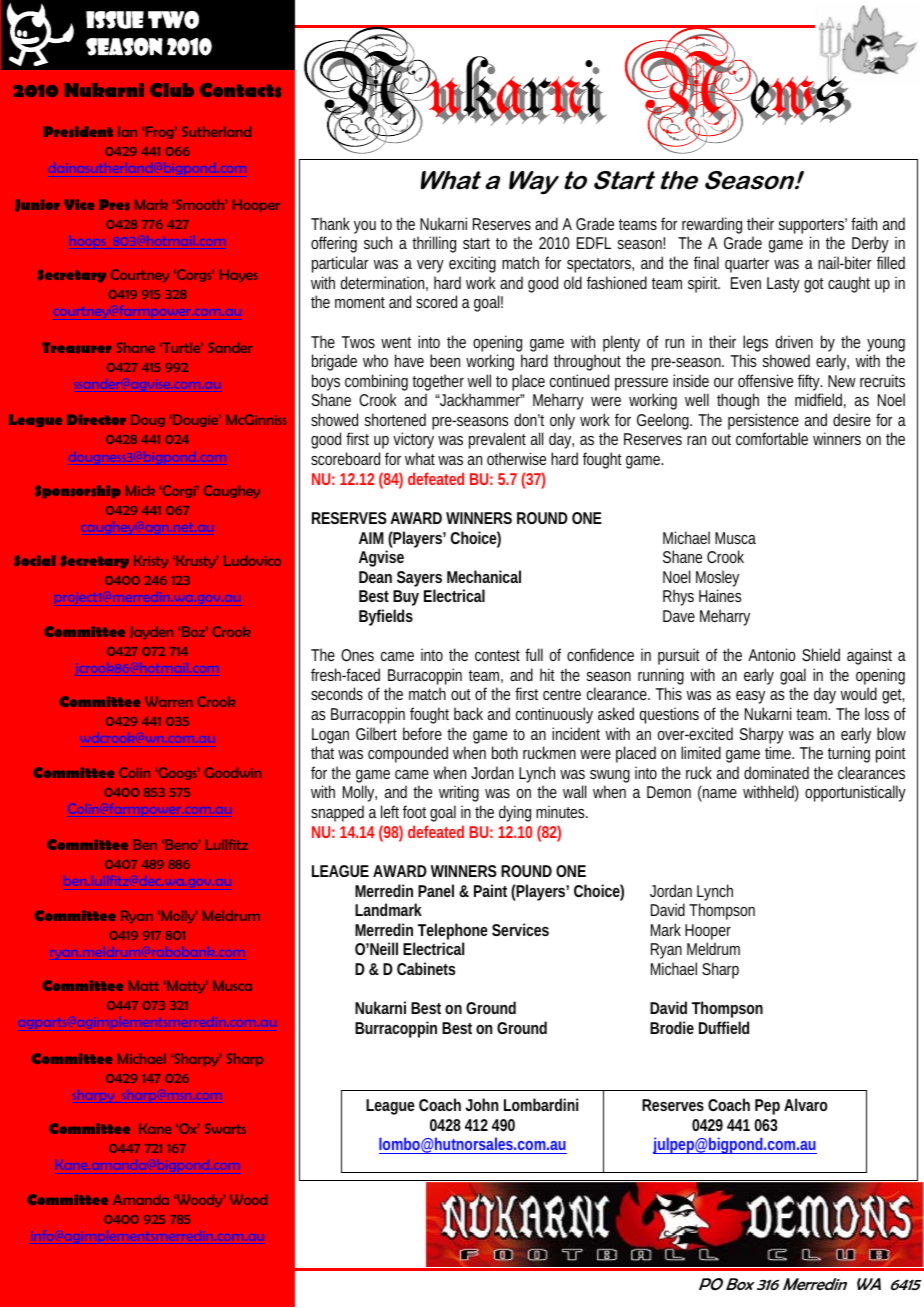 Image resolution: width=924 pixels, height=1308 pixels. I want to click on John, so click(482, 1104).
